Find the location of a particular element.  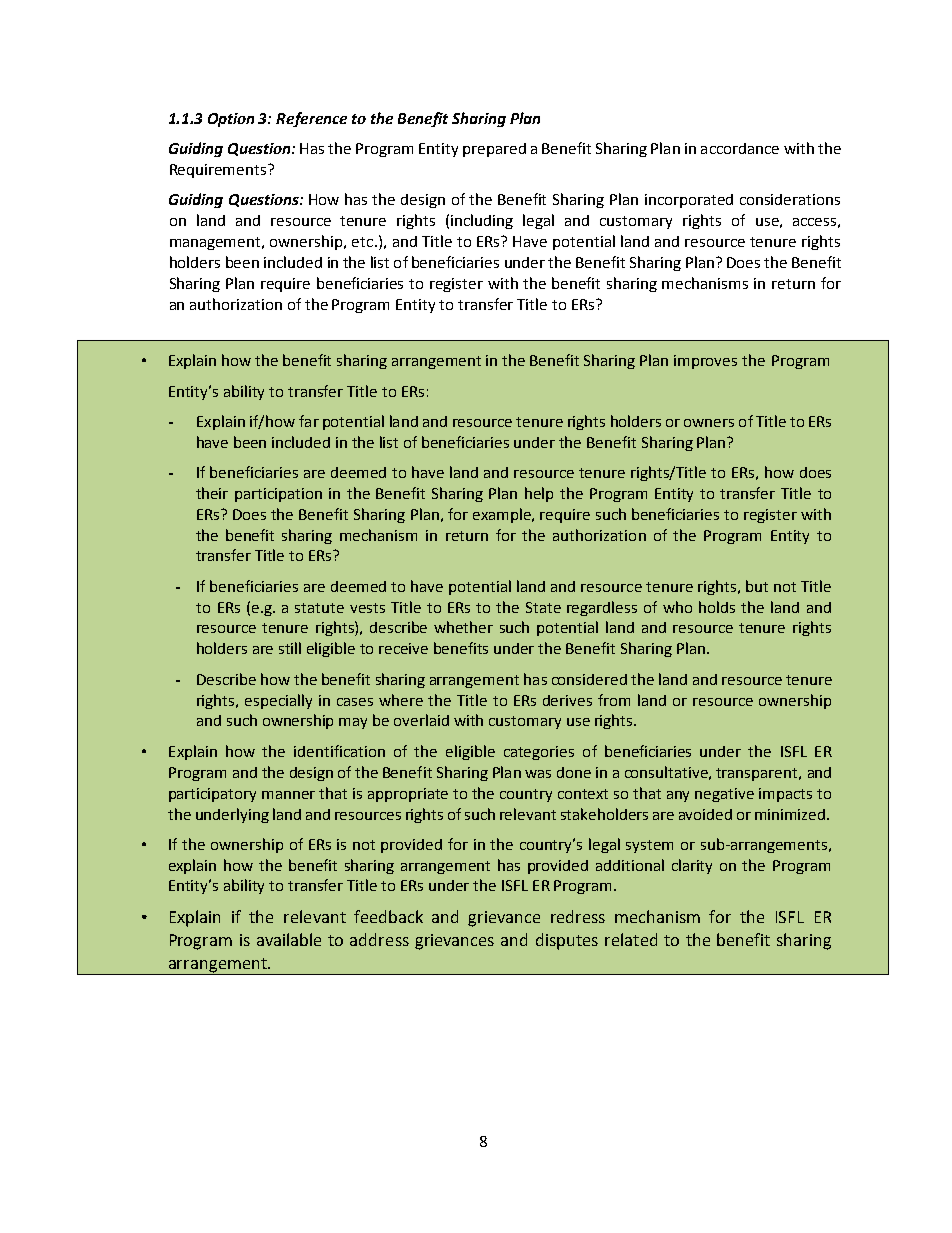

prepared is located at coordinates (494, 150).
